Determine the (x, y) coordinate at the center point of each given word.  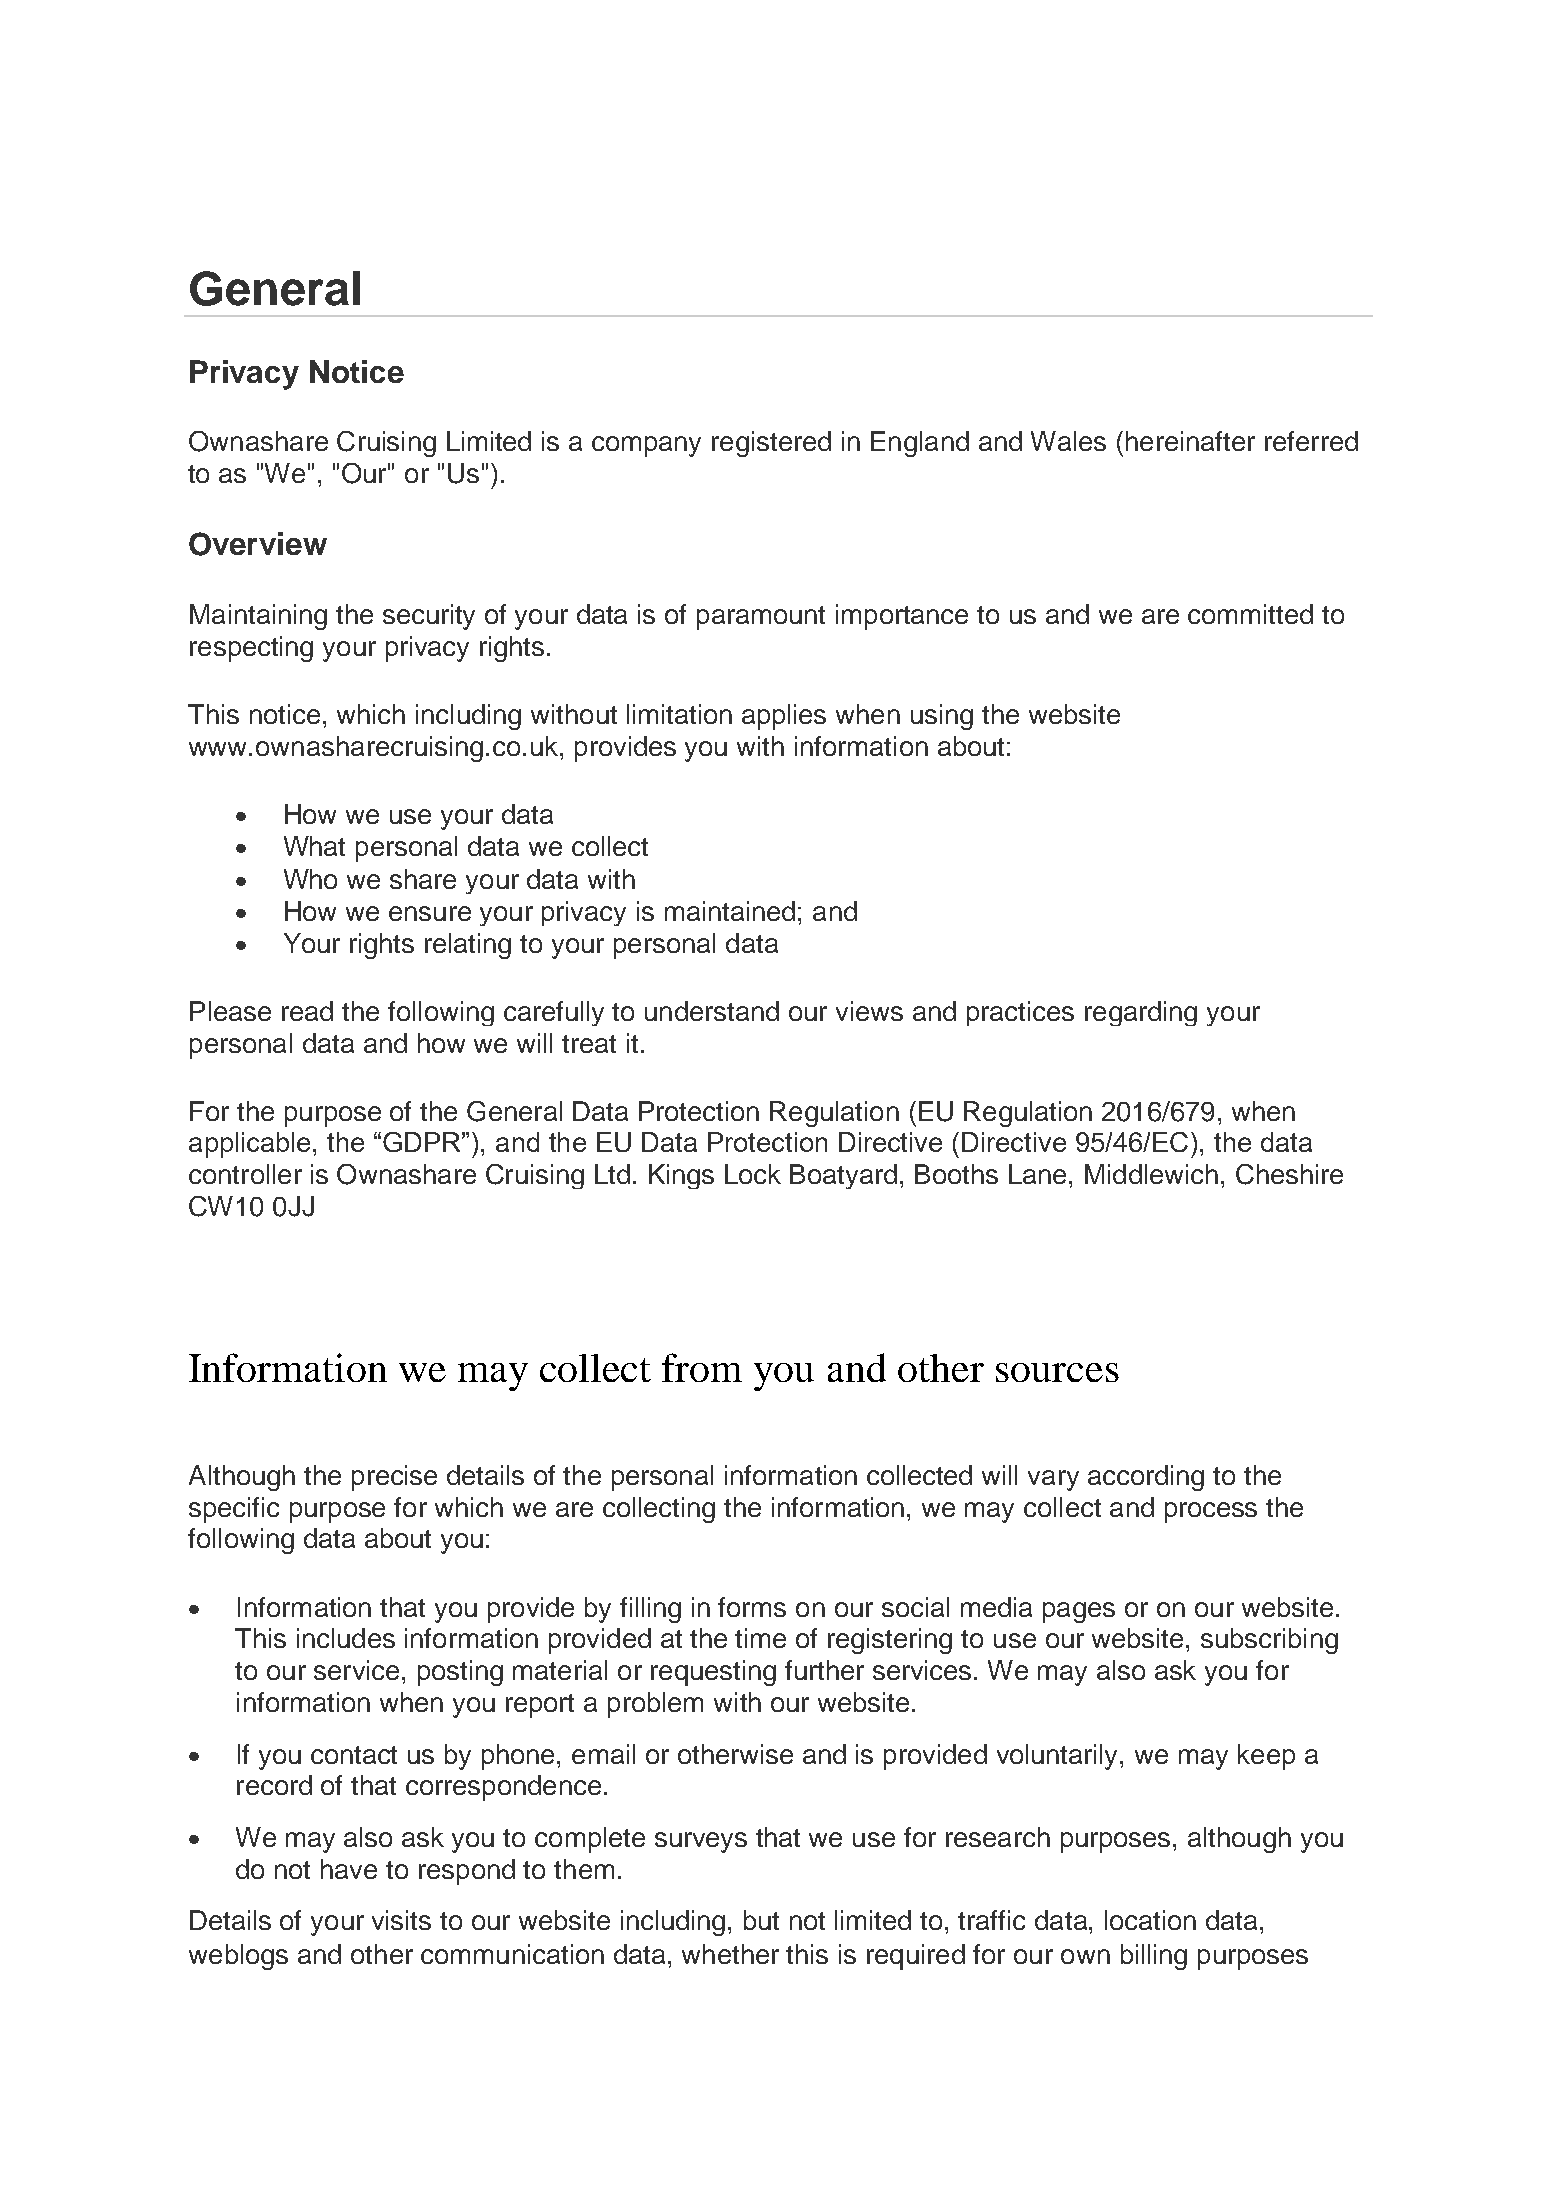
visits (401, 1920)
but (761, 1920)
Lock (753, 1174)
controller (245, 1174)
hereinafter (1190, 441)
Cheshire (1289, 1174)
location (1150, 1920)
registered (771, 444)
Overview (258, 544)
